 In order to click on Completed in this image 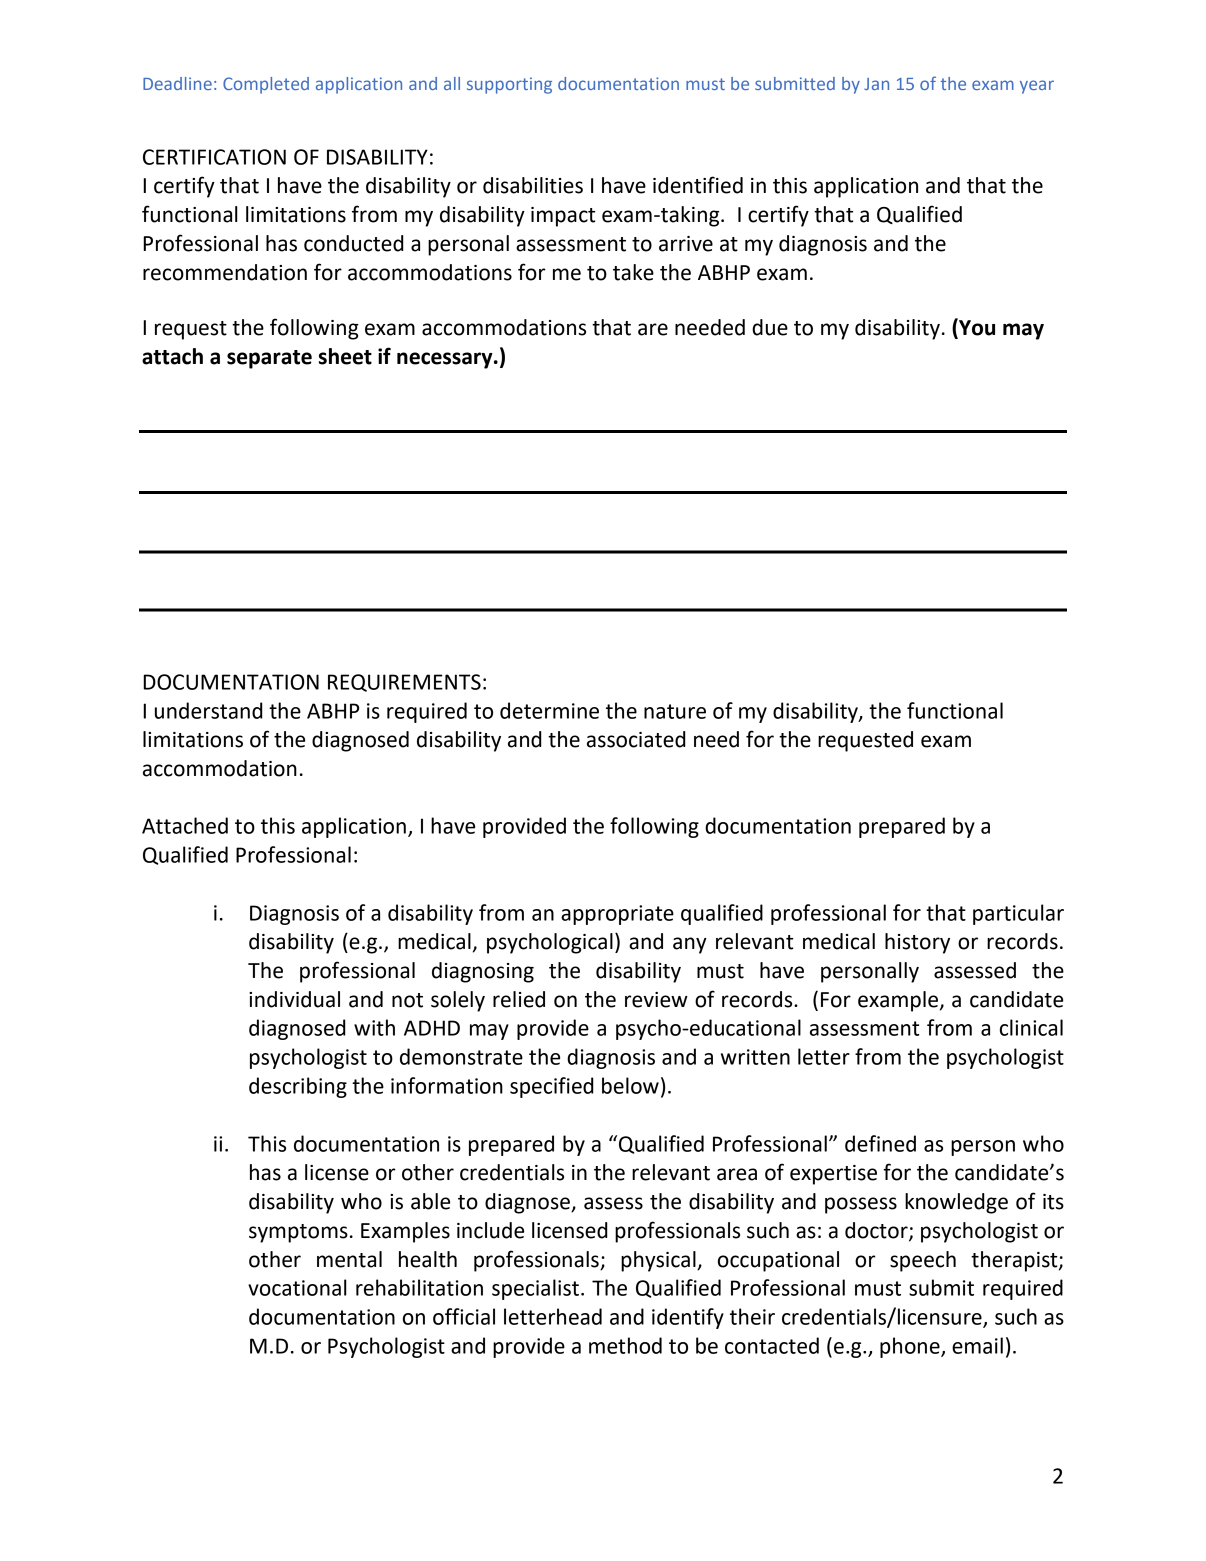, I will do `click(266, 85)`.
